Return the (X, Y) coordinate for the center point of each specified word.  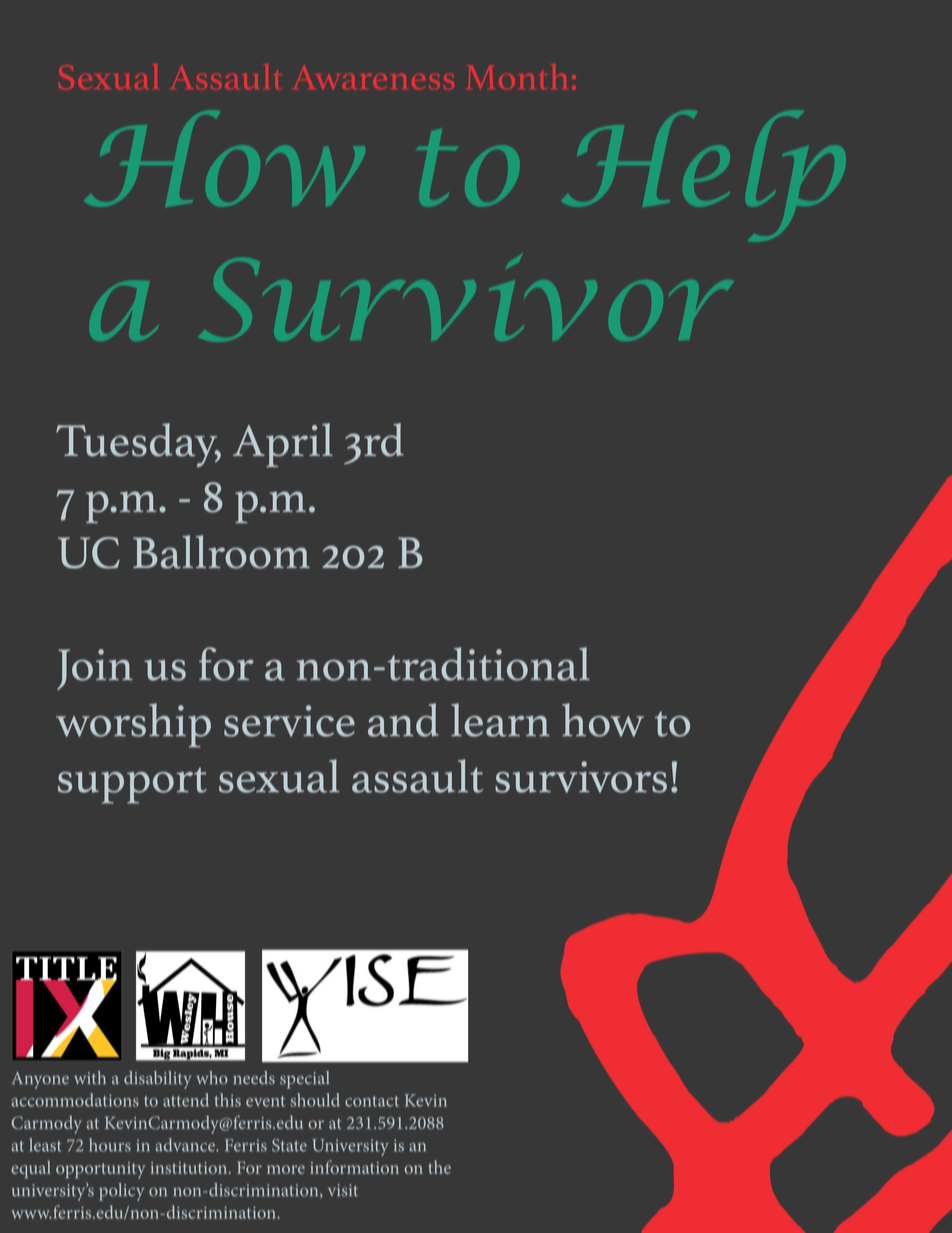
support (132, 785)
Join (95, 669)
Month (517, 77)
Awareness (373, 77)
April (283, 445)
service (289, 721)
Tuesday (138, 445)
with (90, 1077)
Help (700, 176)
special (305, 1080)
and (403, 720)
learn (500, 720)
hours (110, 1145)
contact (372, 1101)
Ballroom (221, 552)
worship (133, 725)
